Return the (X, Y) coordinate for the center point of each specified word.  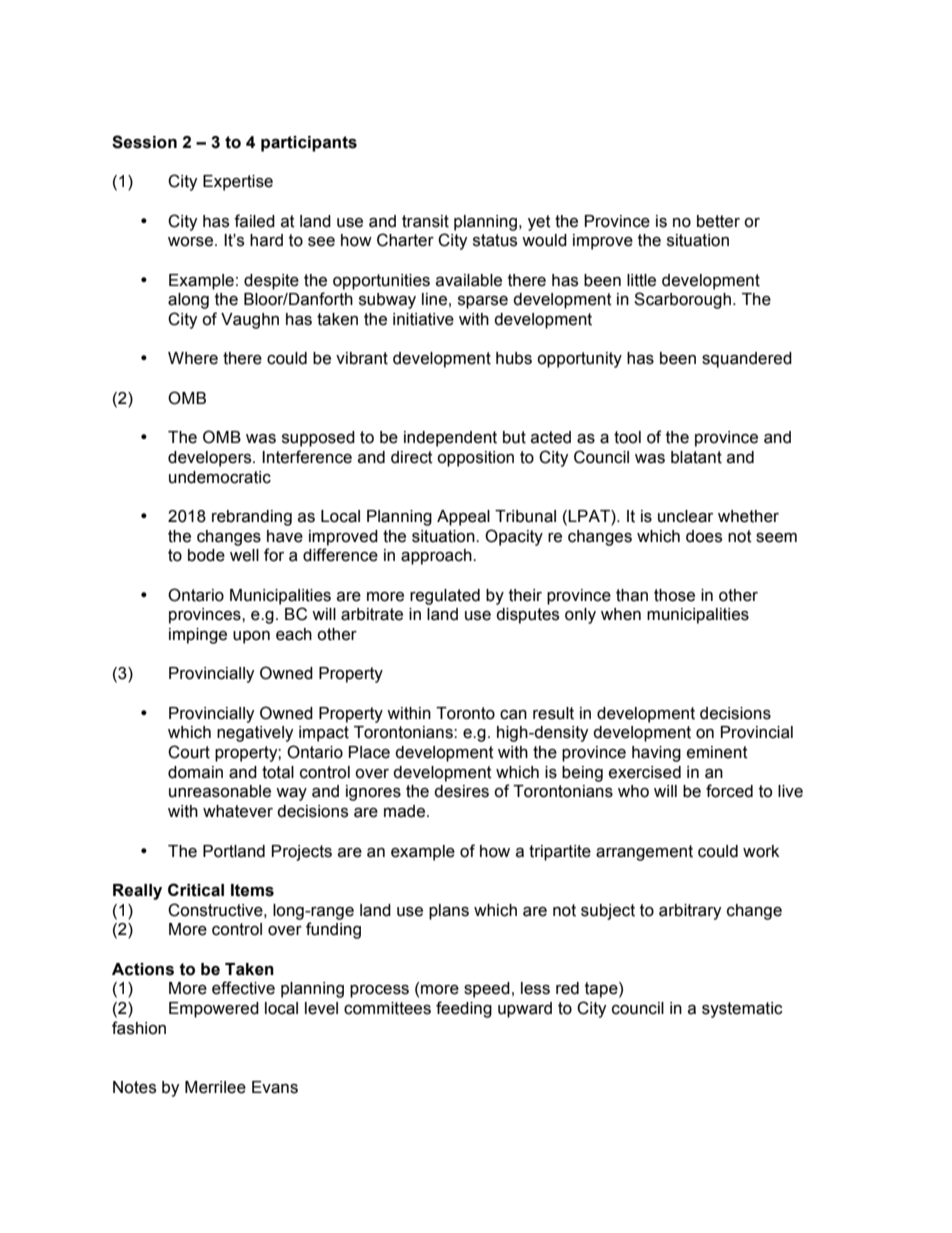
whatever (238, 811)
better (718, 221)
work (761, 851)
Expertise (238, 183)
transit (425, 221)
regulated (445, 597)
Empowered (214, 1010)
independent (450, 439)
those (674, 595)
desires (461, 791)
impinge (198, 636)
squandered (747, 360)
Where (193, 358)
